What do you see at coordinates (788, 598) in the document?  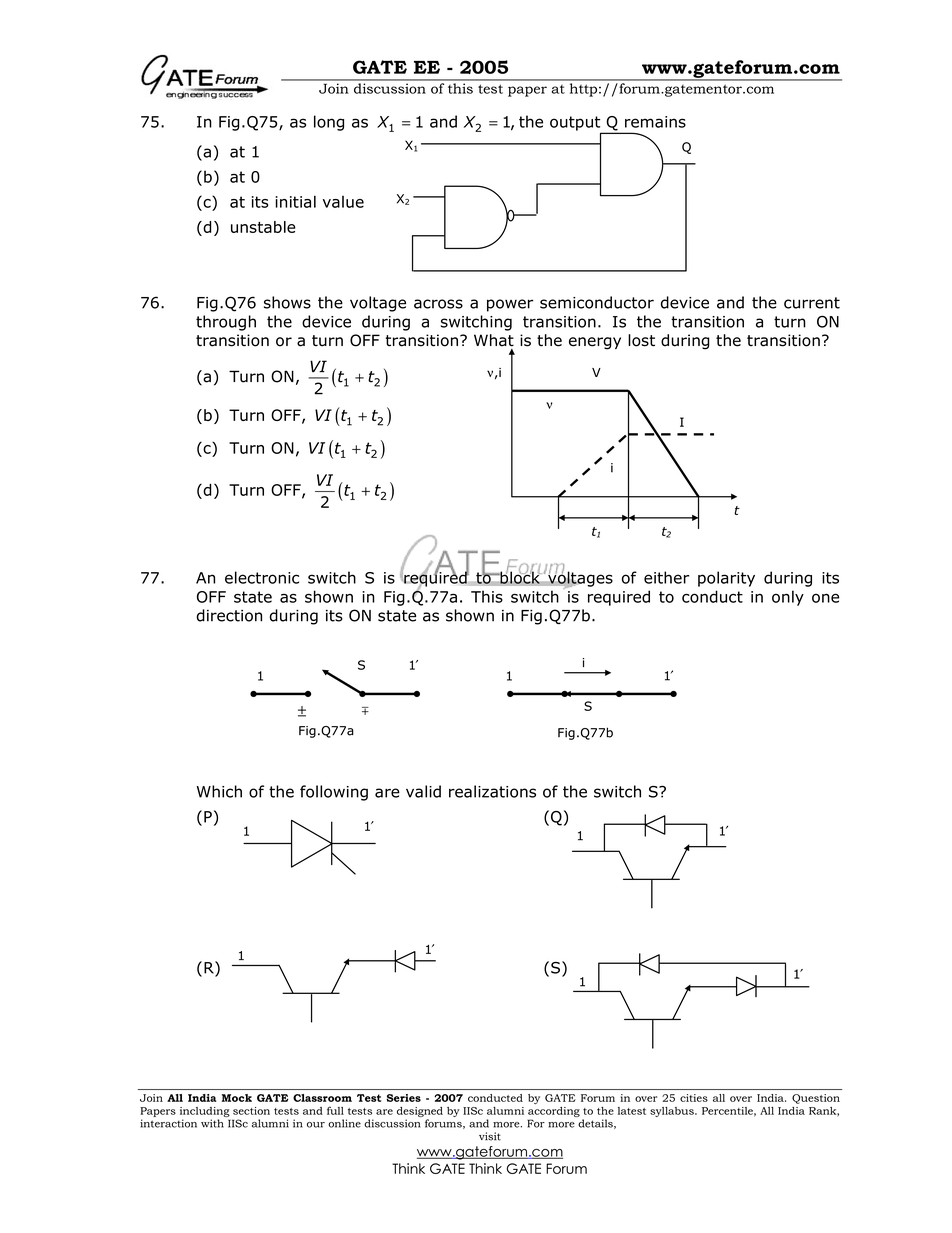 I see `only` at bounding box center [788, 598].
